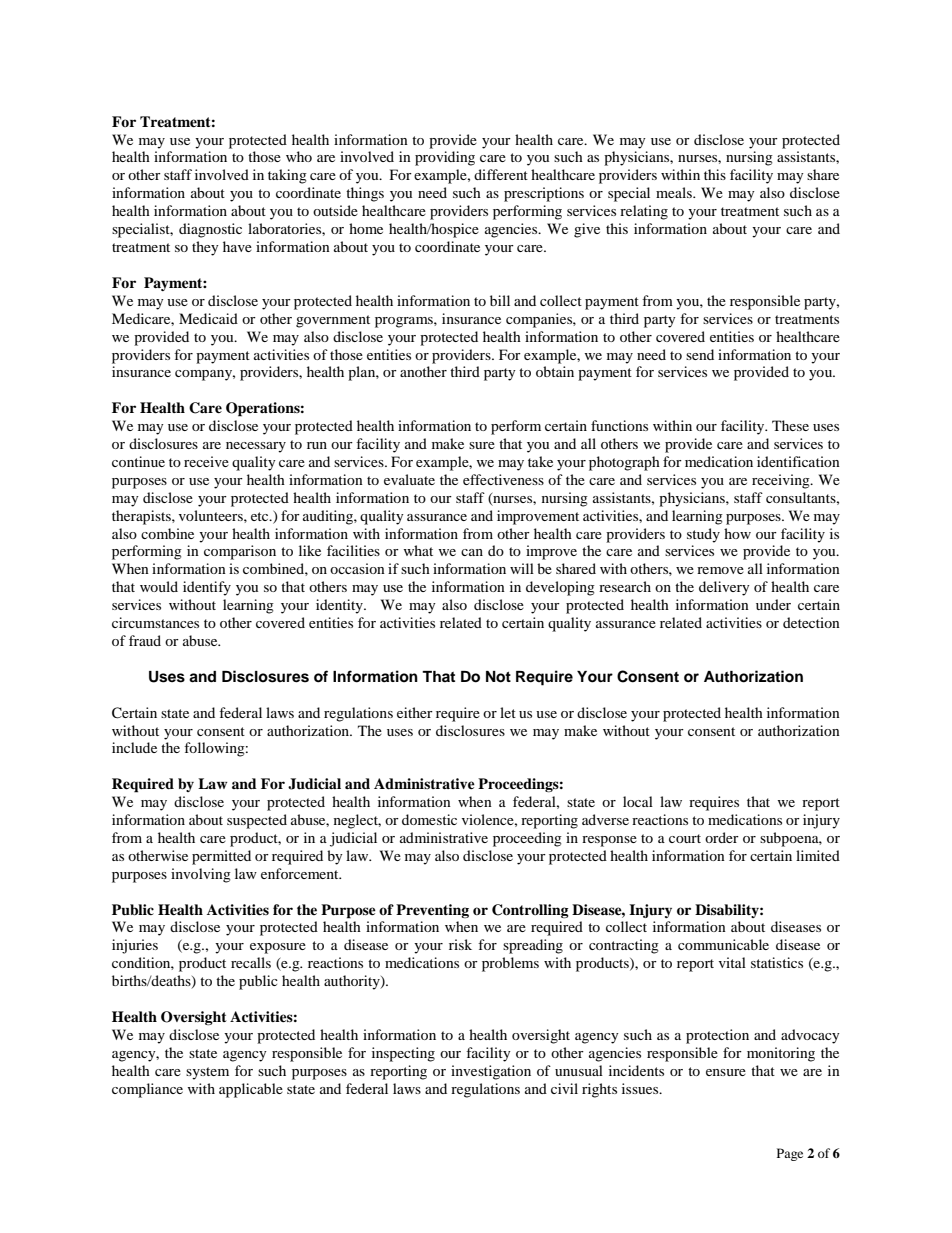 This screenshot has height=1233, width=952. What do you see at coordinates (773, 604) in the screenshot?
I see `under` at bounding box center [773, 604].
